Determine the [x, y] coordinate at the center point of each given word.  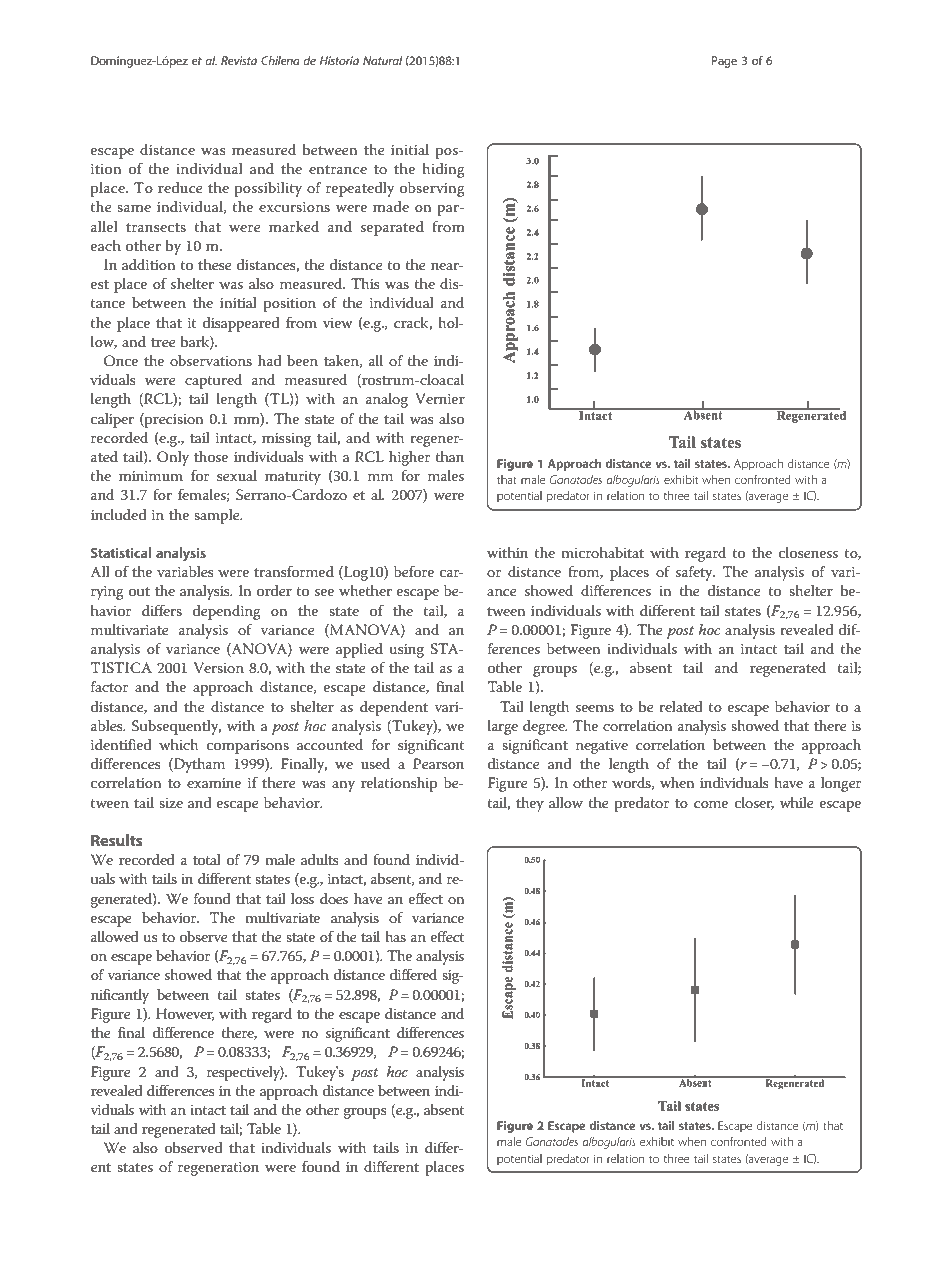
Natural [382, 60]
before [414, 571]
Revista [239, 60]
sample [218, 516]
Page [724, 62]
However [185, 1014]
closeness [808, 552]
